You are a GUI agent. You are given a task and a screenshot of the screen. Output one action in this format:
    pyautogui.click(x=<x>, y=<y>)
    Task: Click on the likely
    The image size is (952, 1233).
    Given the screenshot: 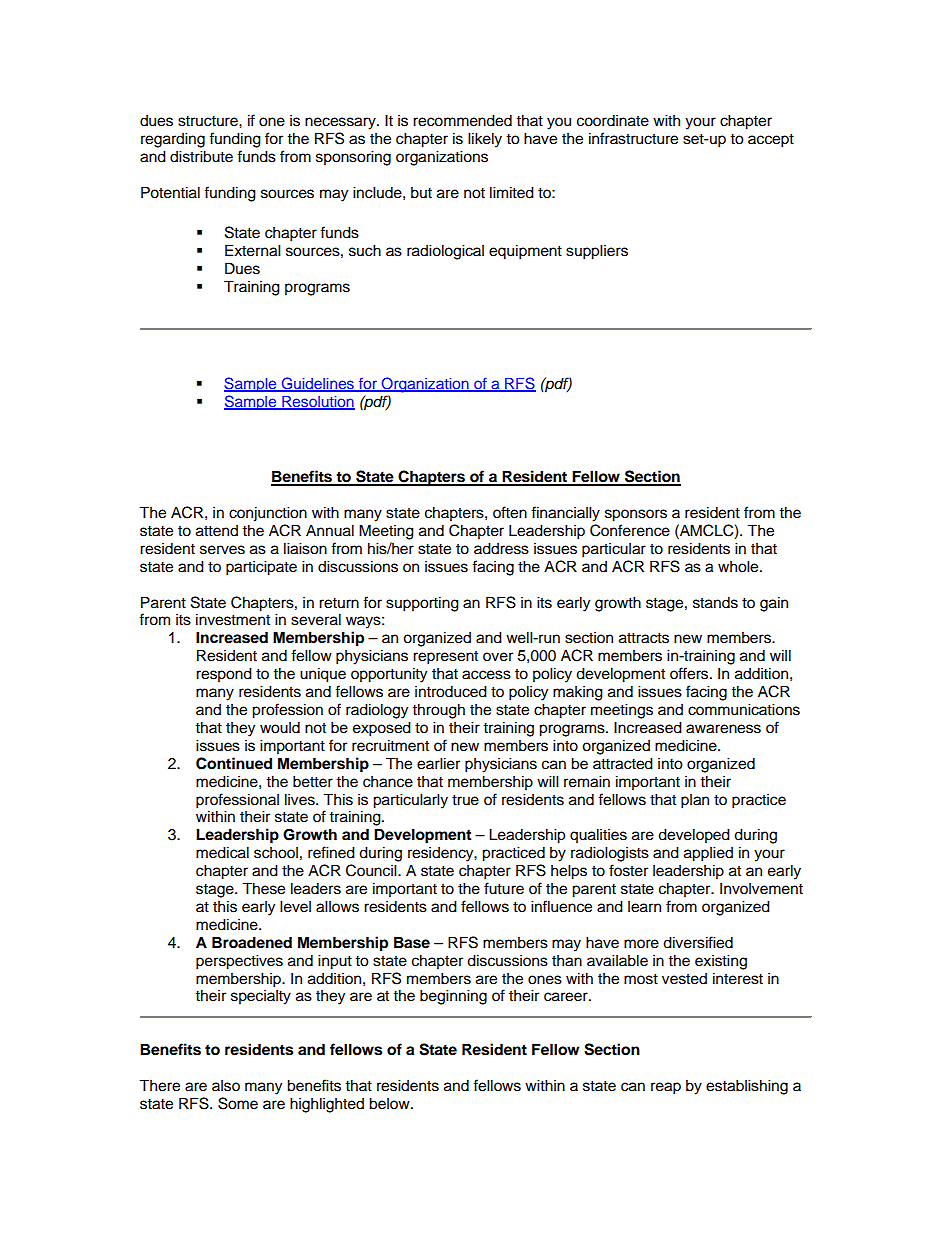 What is the action you would take?
    pyautogui.click(x=485, y=140)
